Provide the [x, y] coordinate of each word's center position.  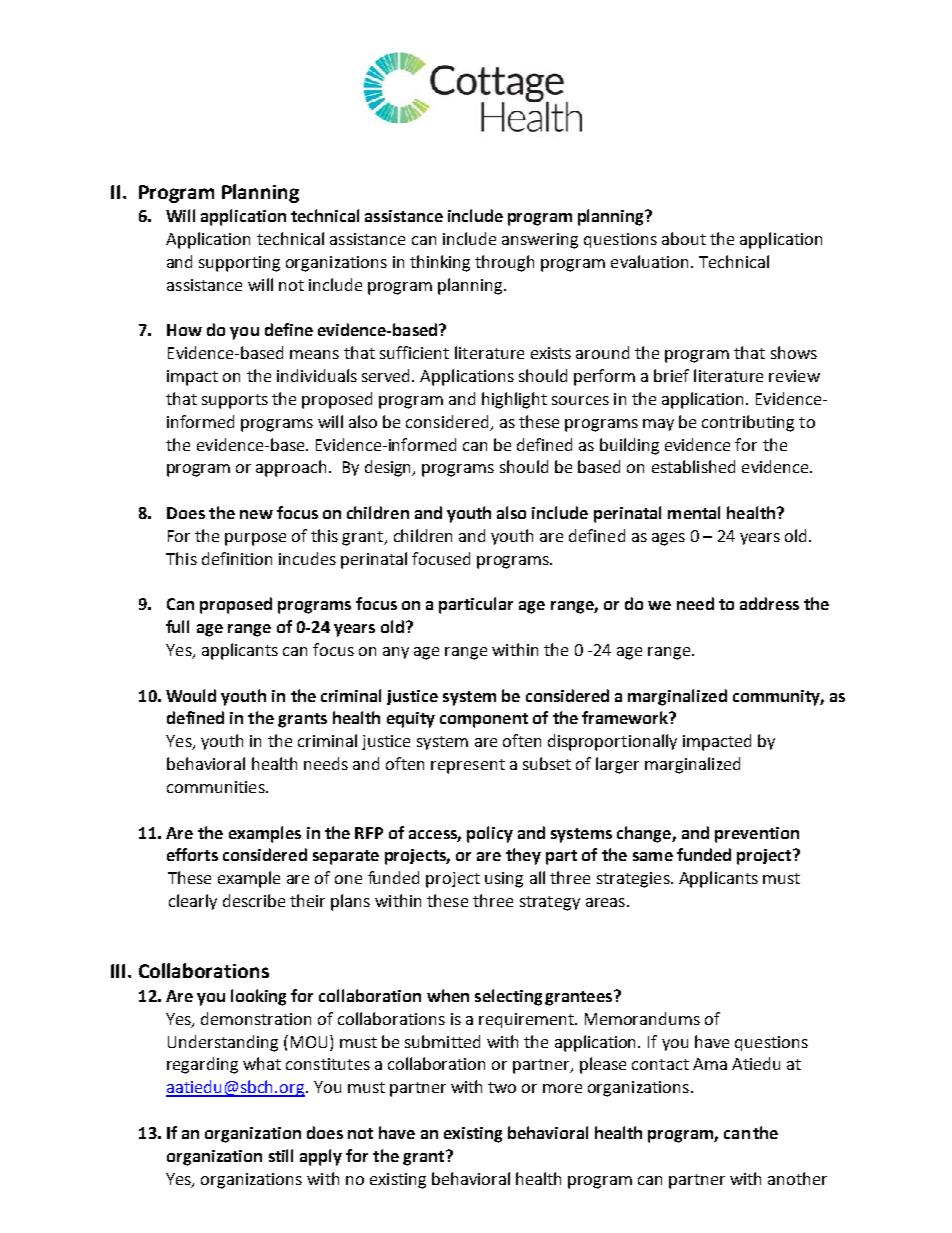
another [797, 1178]
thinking [440, 263]
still [281, 1155]
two [502, 1087]
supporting [239, 264]
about [684, 238]
